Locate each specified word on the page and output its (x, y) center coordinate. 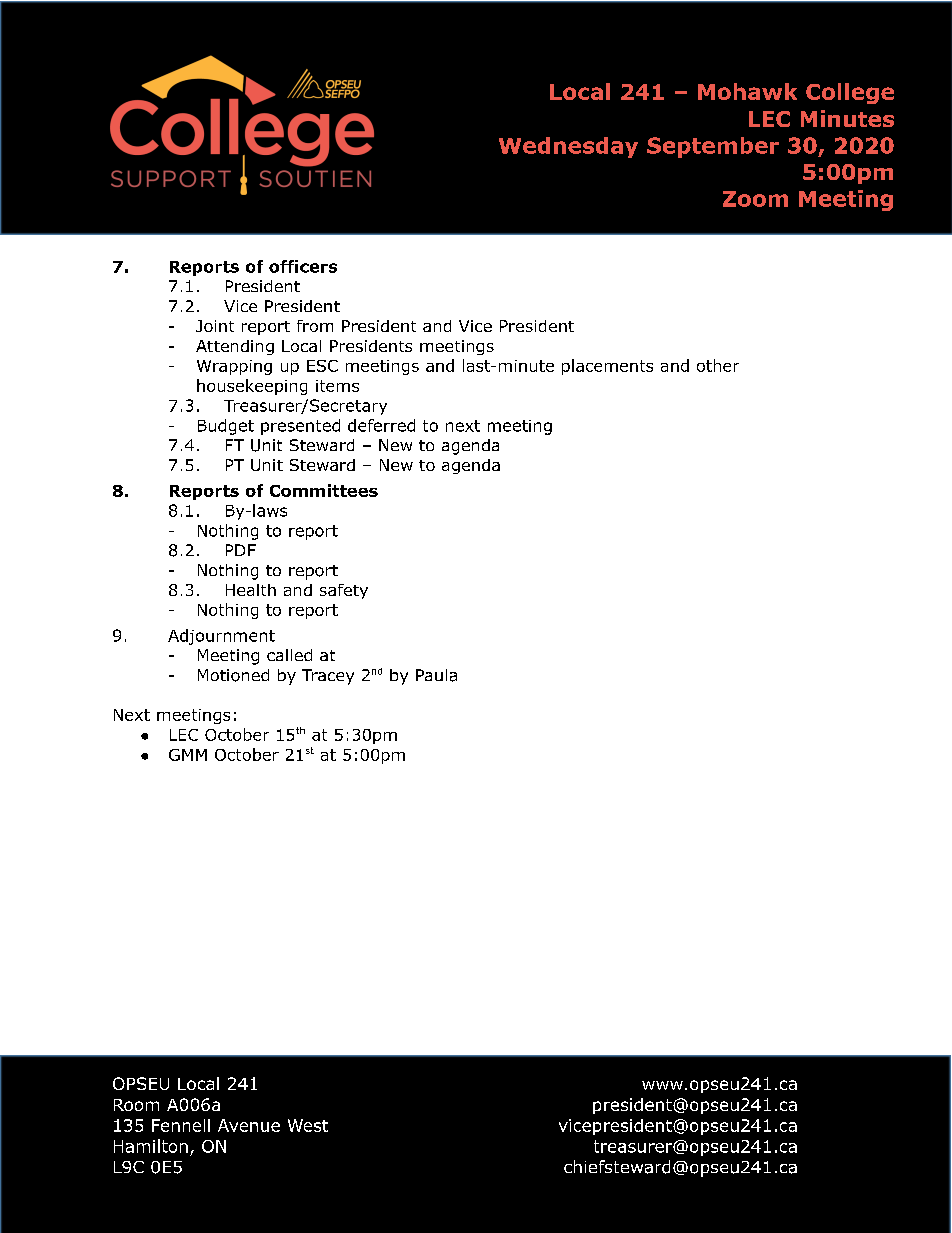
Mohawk (747, 91)
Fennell (181, 1125)
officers (303, 266)
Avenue (249, 1125)
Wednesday (568, 147)
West (308, 1125)
